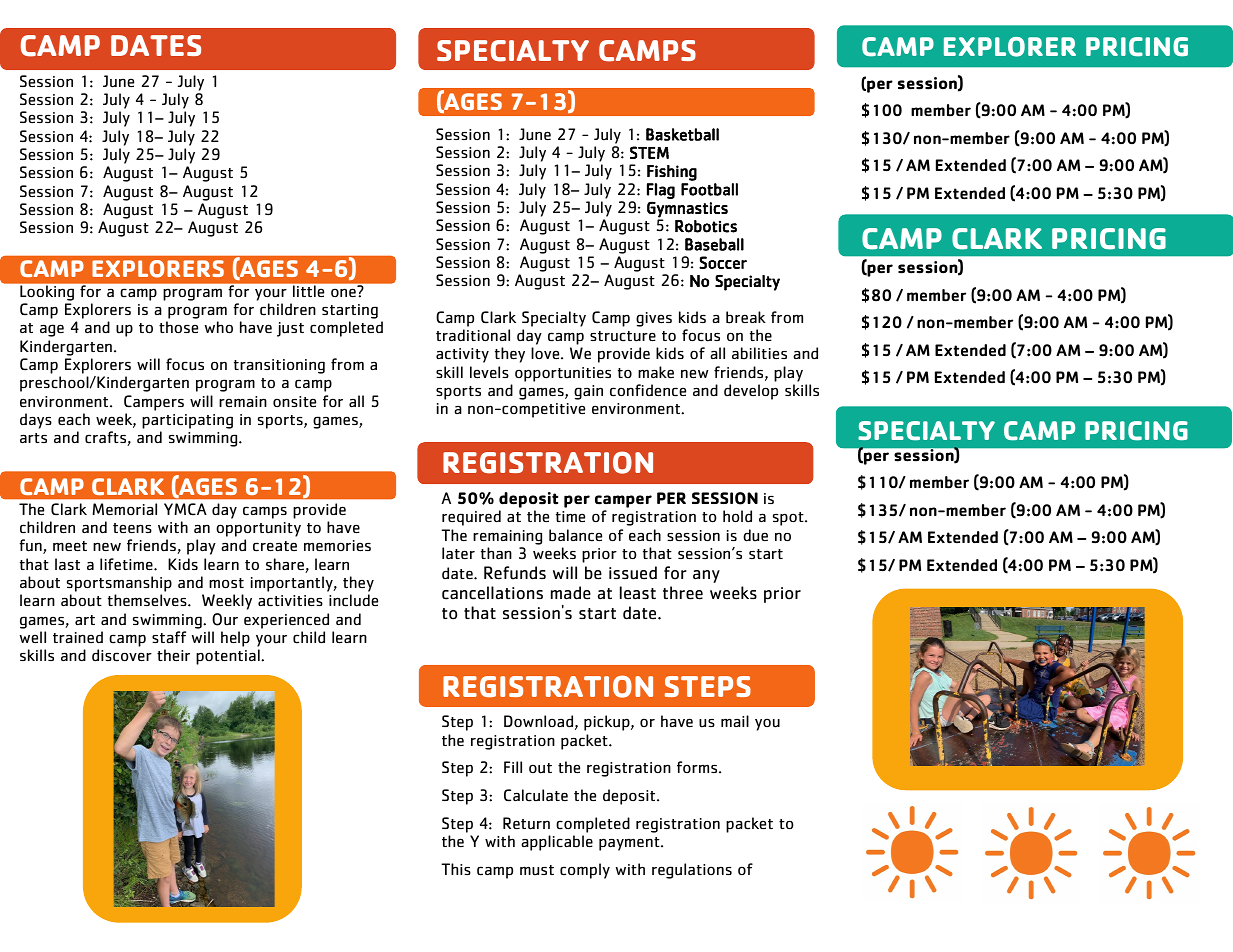 The width and height of the document is (1233, 952). I want to click on STEM, so click(649, 152).
